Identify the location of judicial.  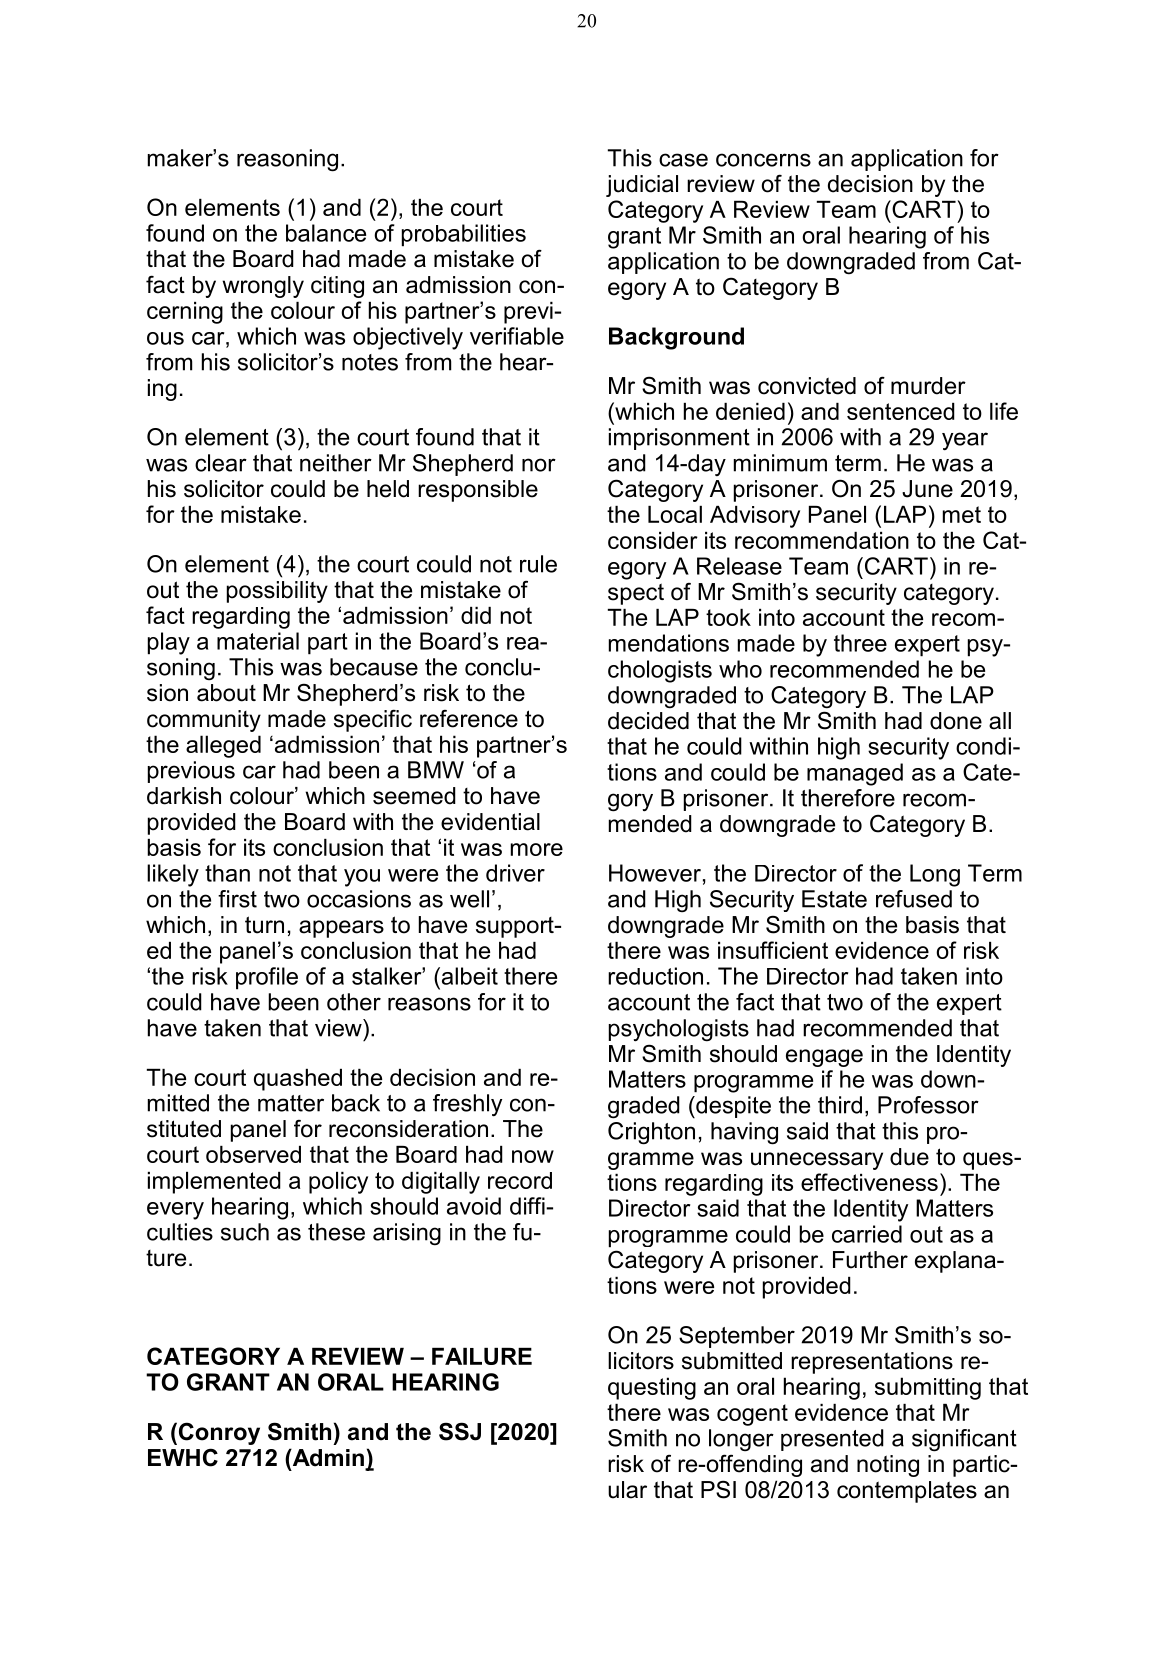
(642, 186).
